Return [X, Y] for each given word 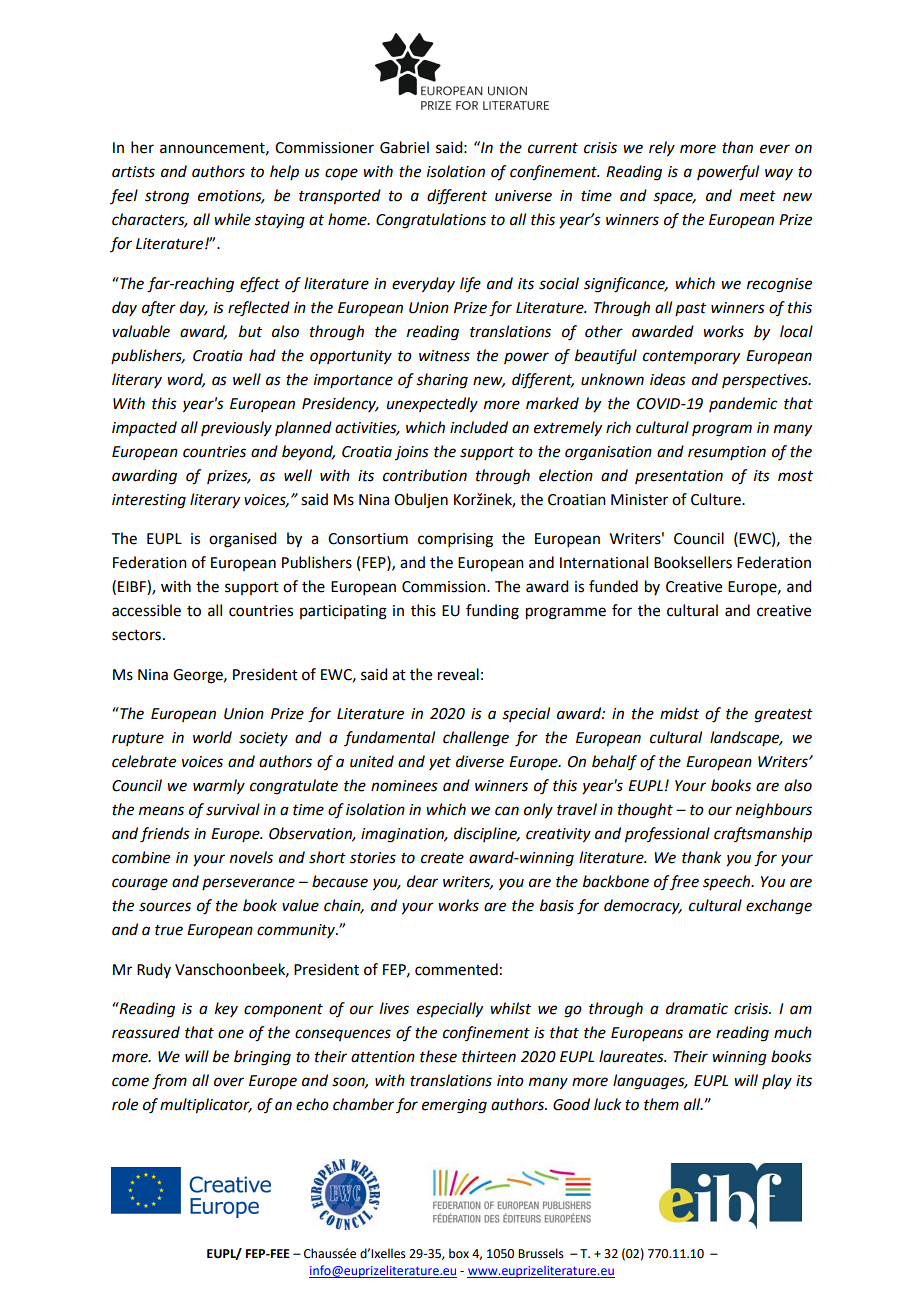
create [442, 858]
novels [251, 857]
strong [167, 198]
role [125, 1104]
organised [242, 540]
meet [758, 196]
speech [728, 882]
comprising [455, 540]
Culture [717, 499]
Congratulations [431, 221]
